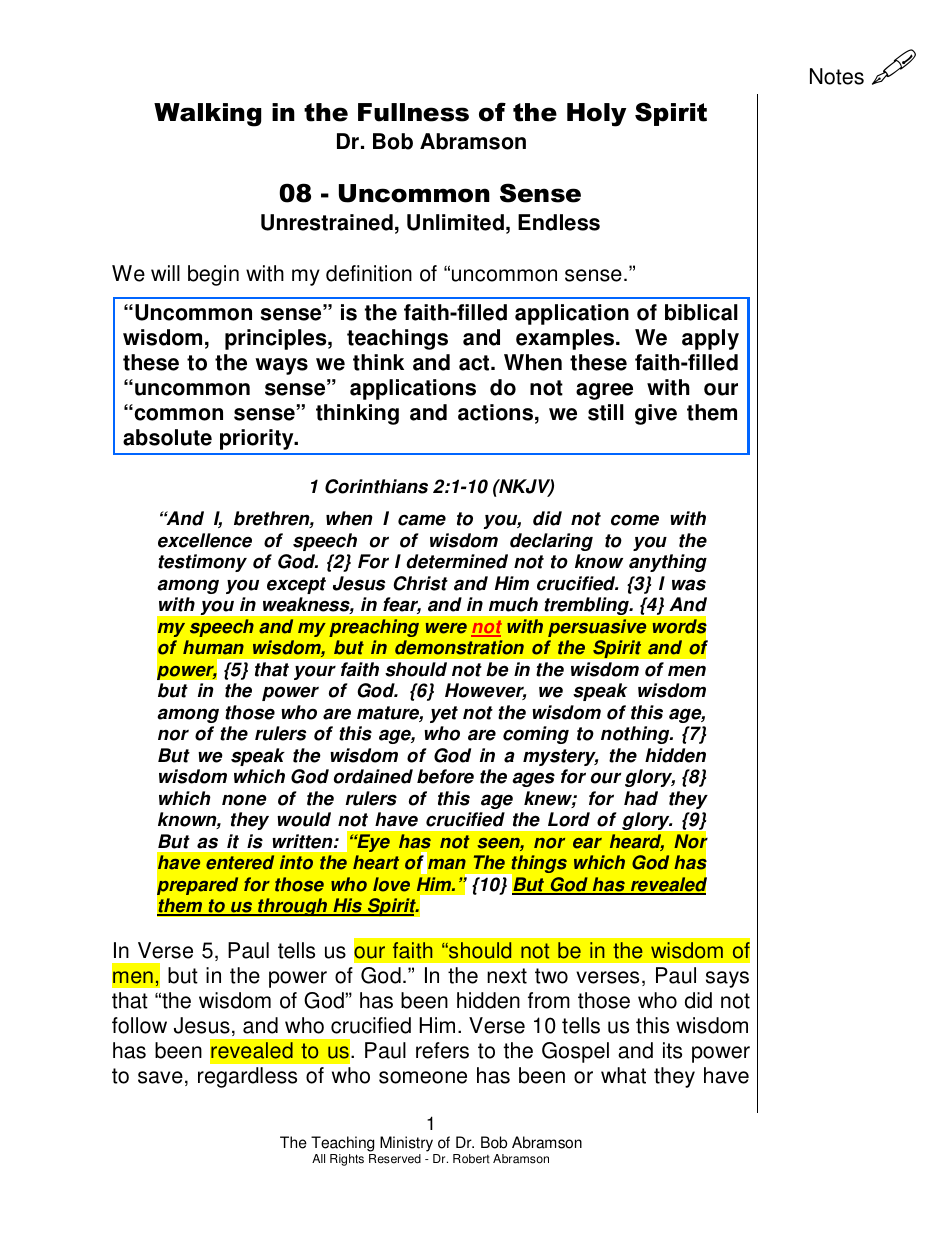  Describe the element at coordinates (213, 647) in the image. I see `human` at that location.
